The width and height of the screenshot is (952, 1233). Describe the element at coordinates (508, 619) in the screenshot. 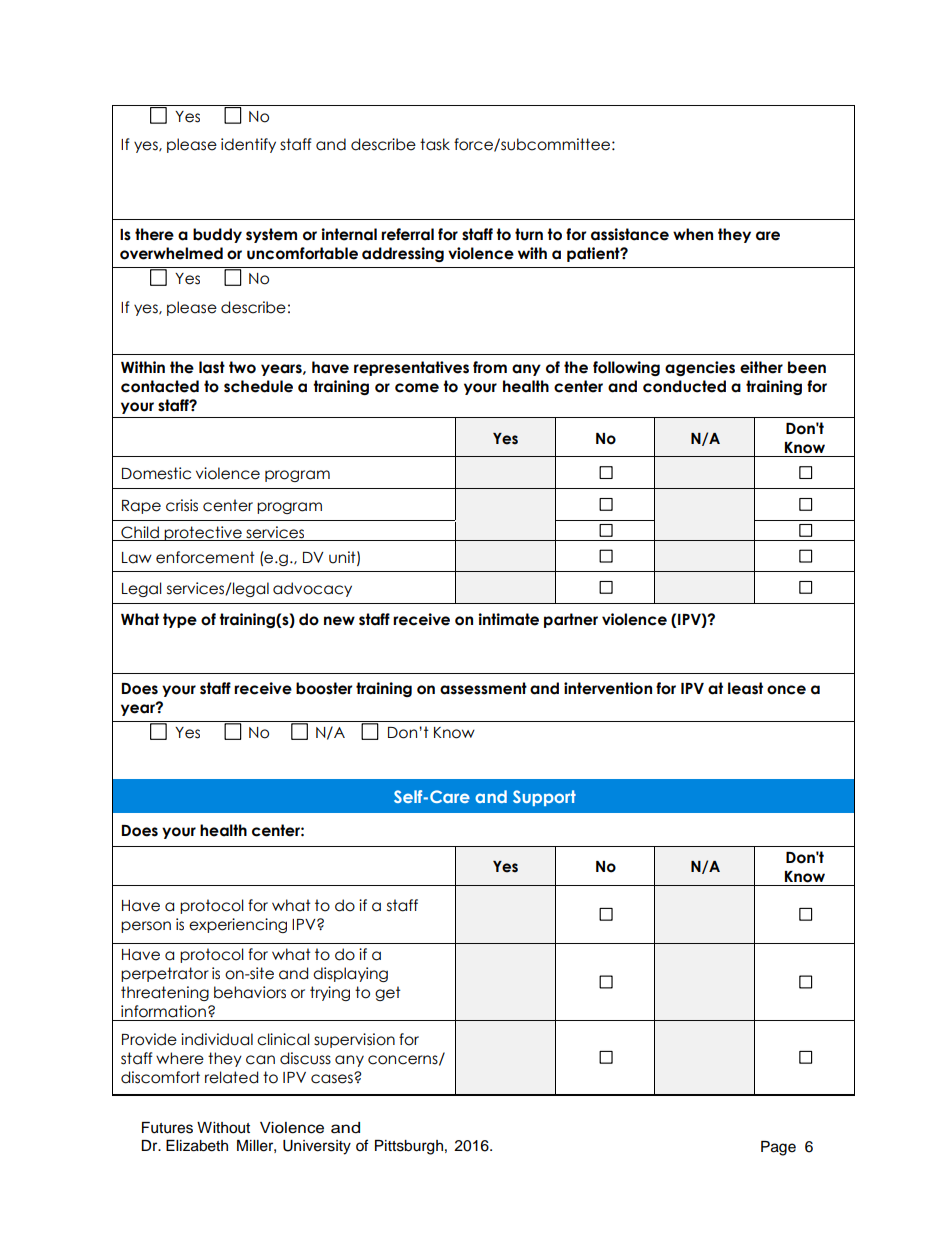

I see `intimate` at that location.
